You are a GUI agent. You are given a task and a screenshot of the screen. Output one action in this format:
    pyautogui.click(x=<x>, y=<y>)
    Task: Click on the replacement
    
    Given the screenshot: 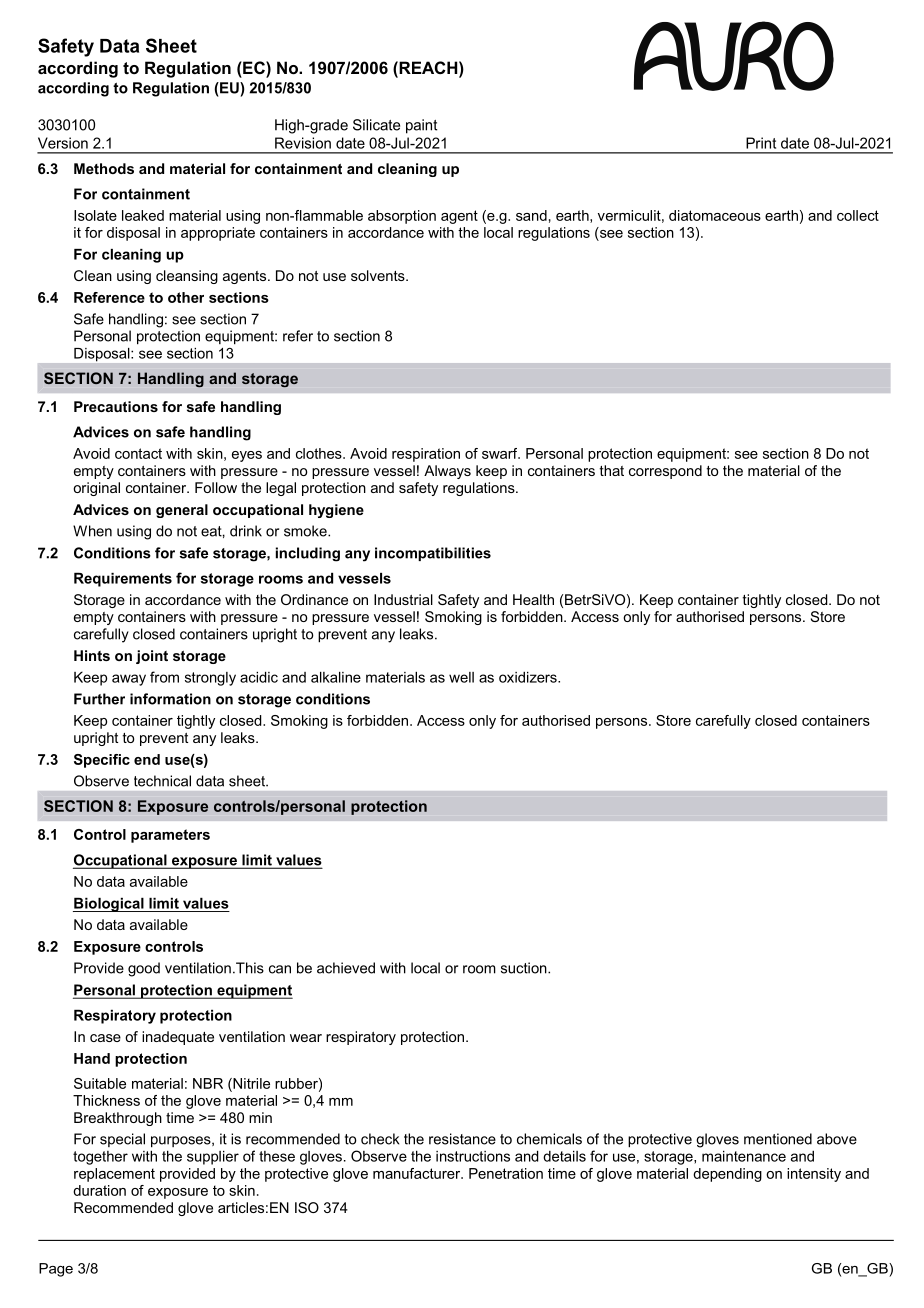 What is the action you would take?
    pyautogui.click(x=115, y=1171)
